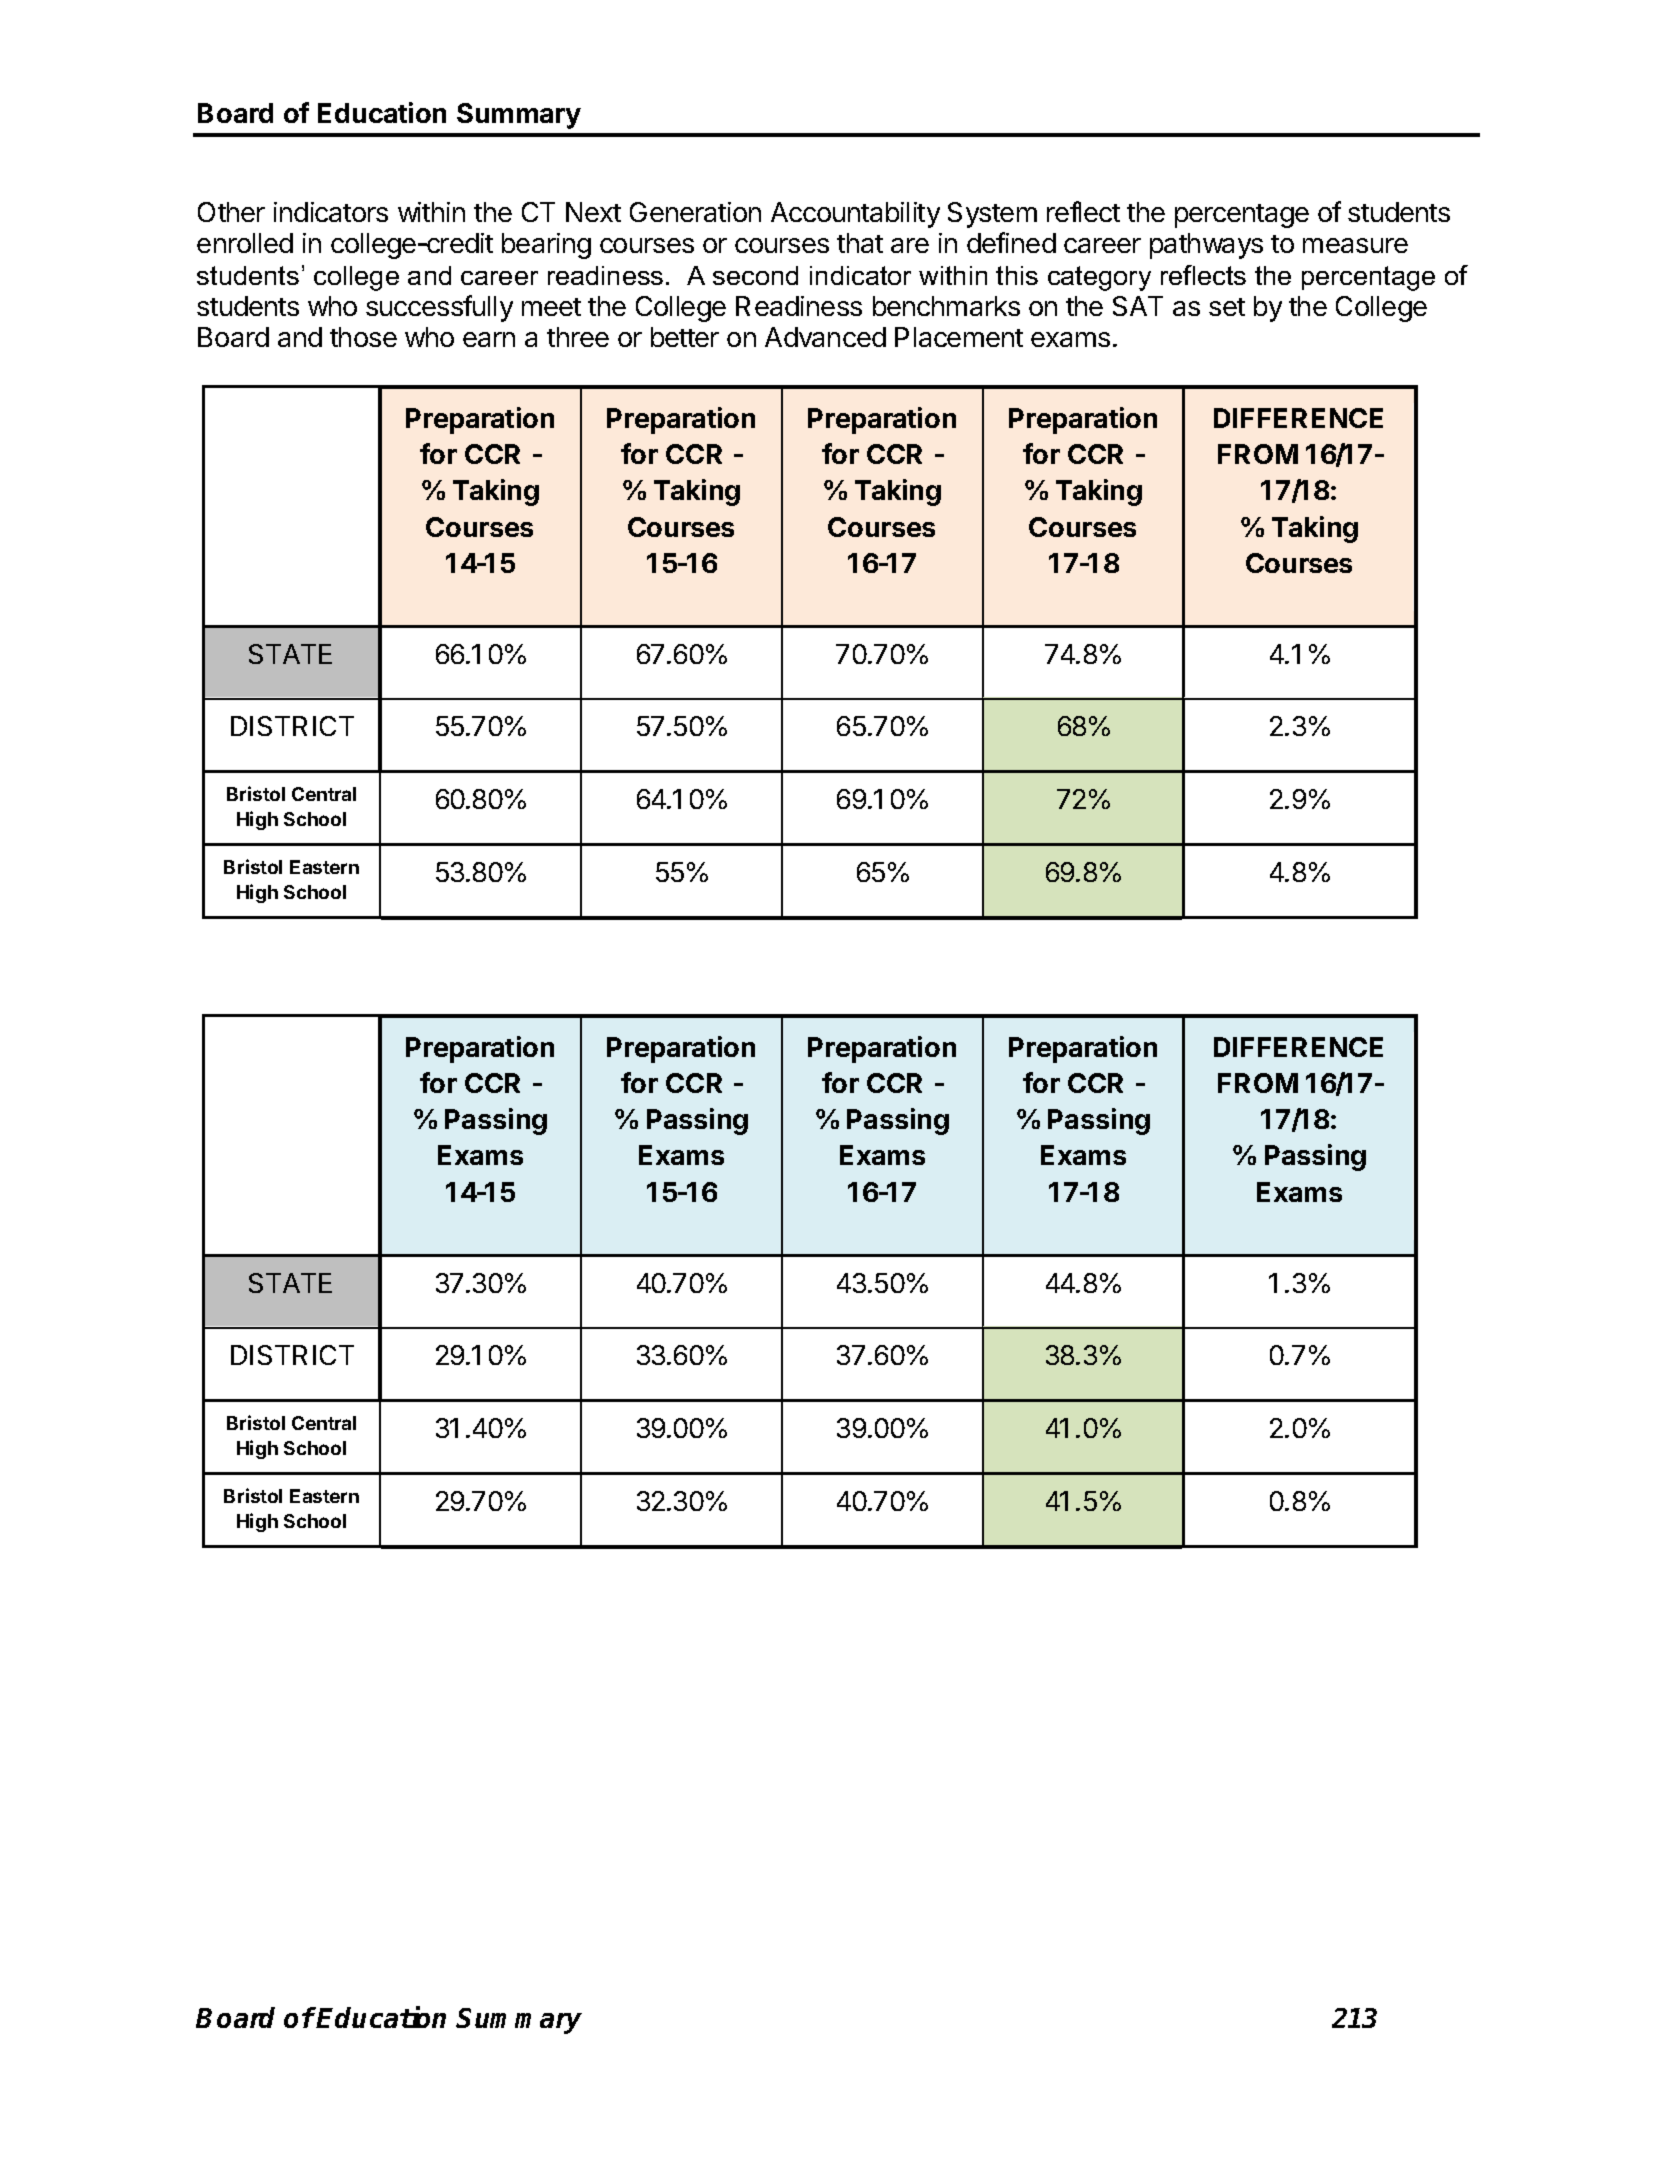 The image size is (1673, 2165). I want to click on Advanced, so click(825, 337).
